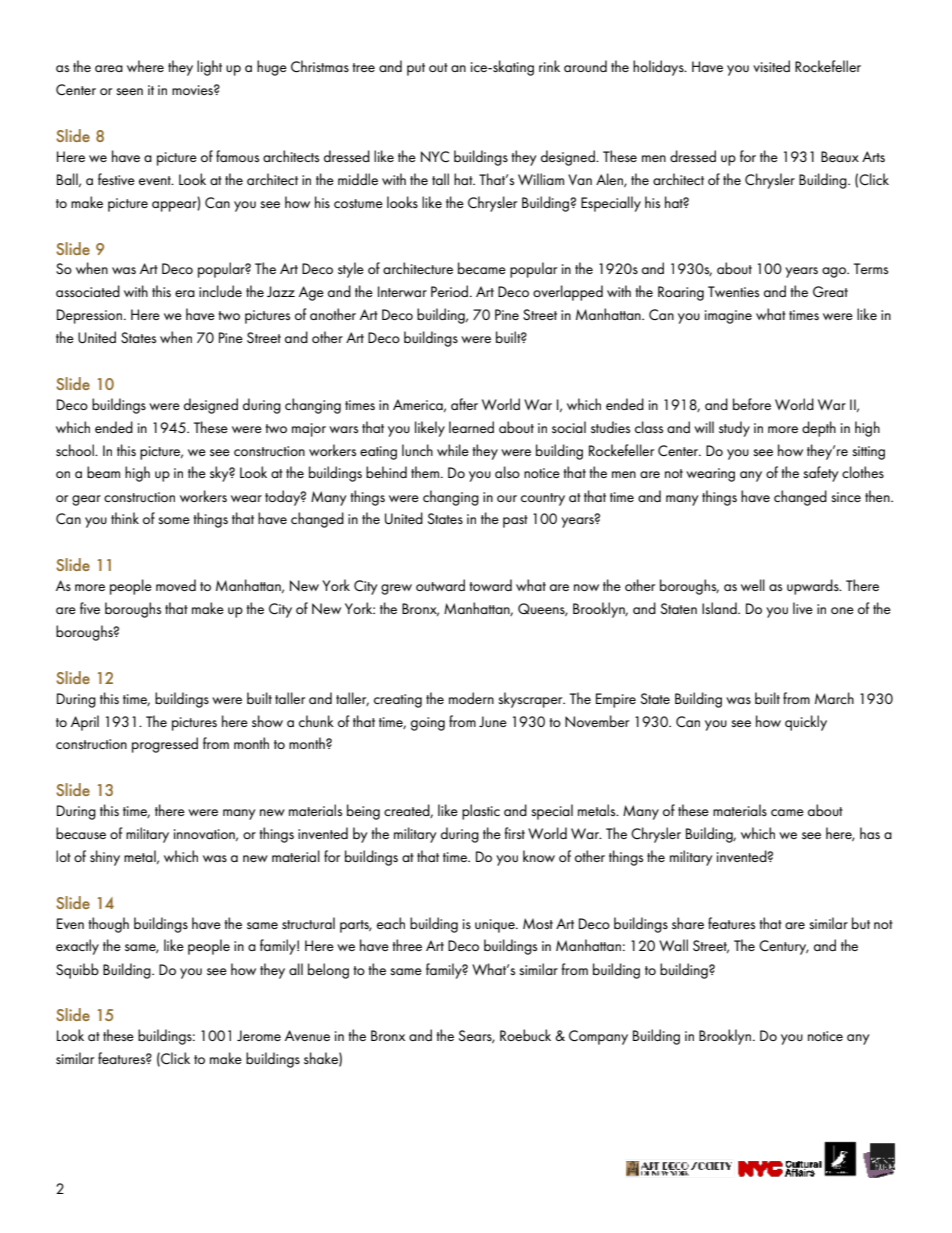 Image resolution: width=952 pixels, height=1233 pixels. What do you see at coordinates (491, 585) in the document?
I see `toward` at bounding box center [491, 585].
